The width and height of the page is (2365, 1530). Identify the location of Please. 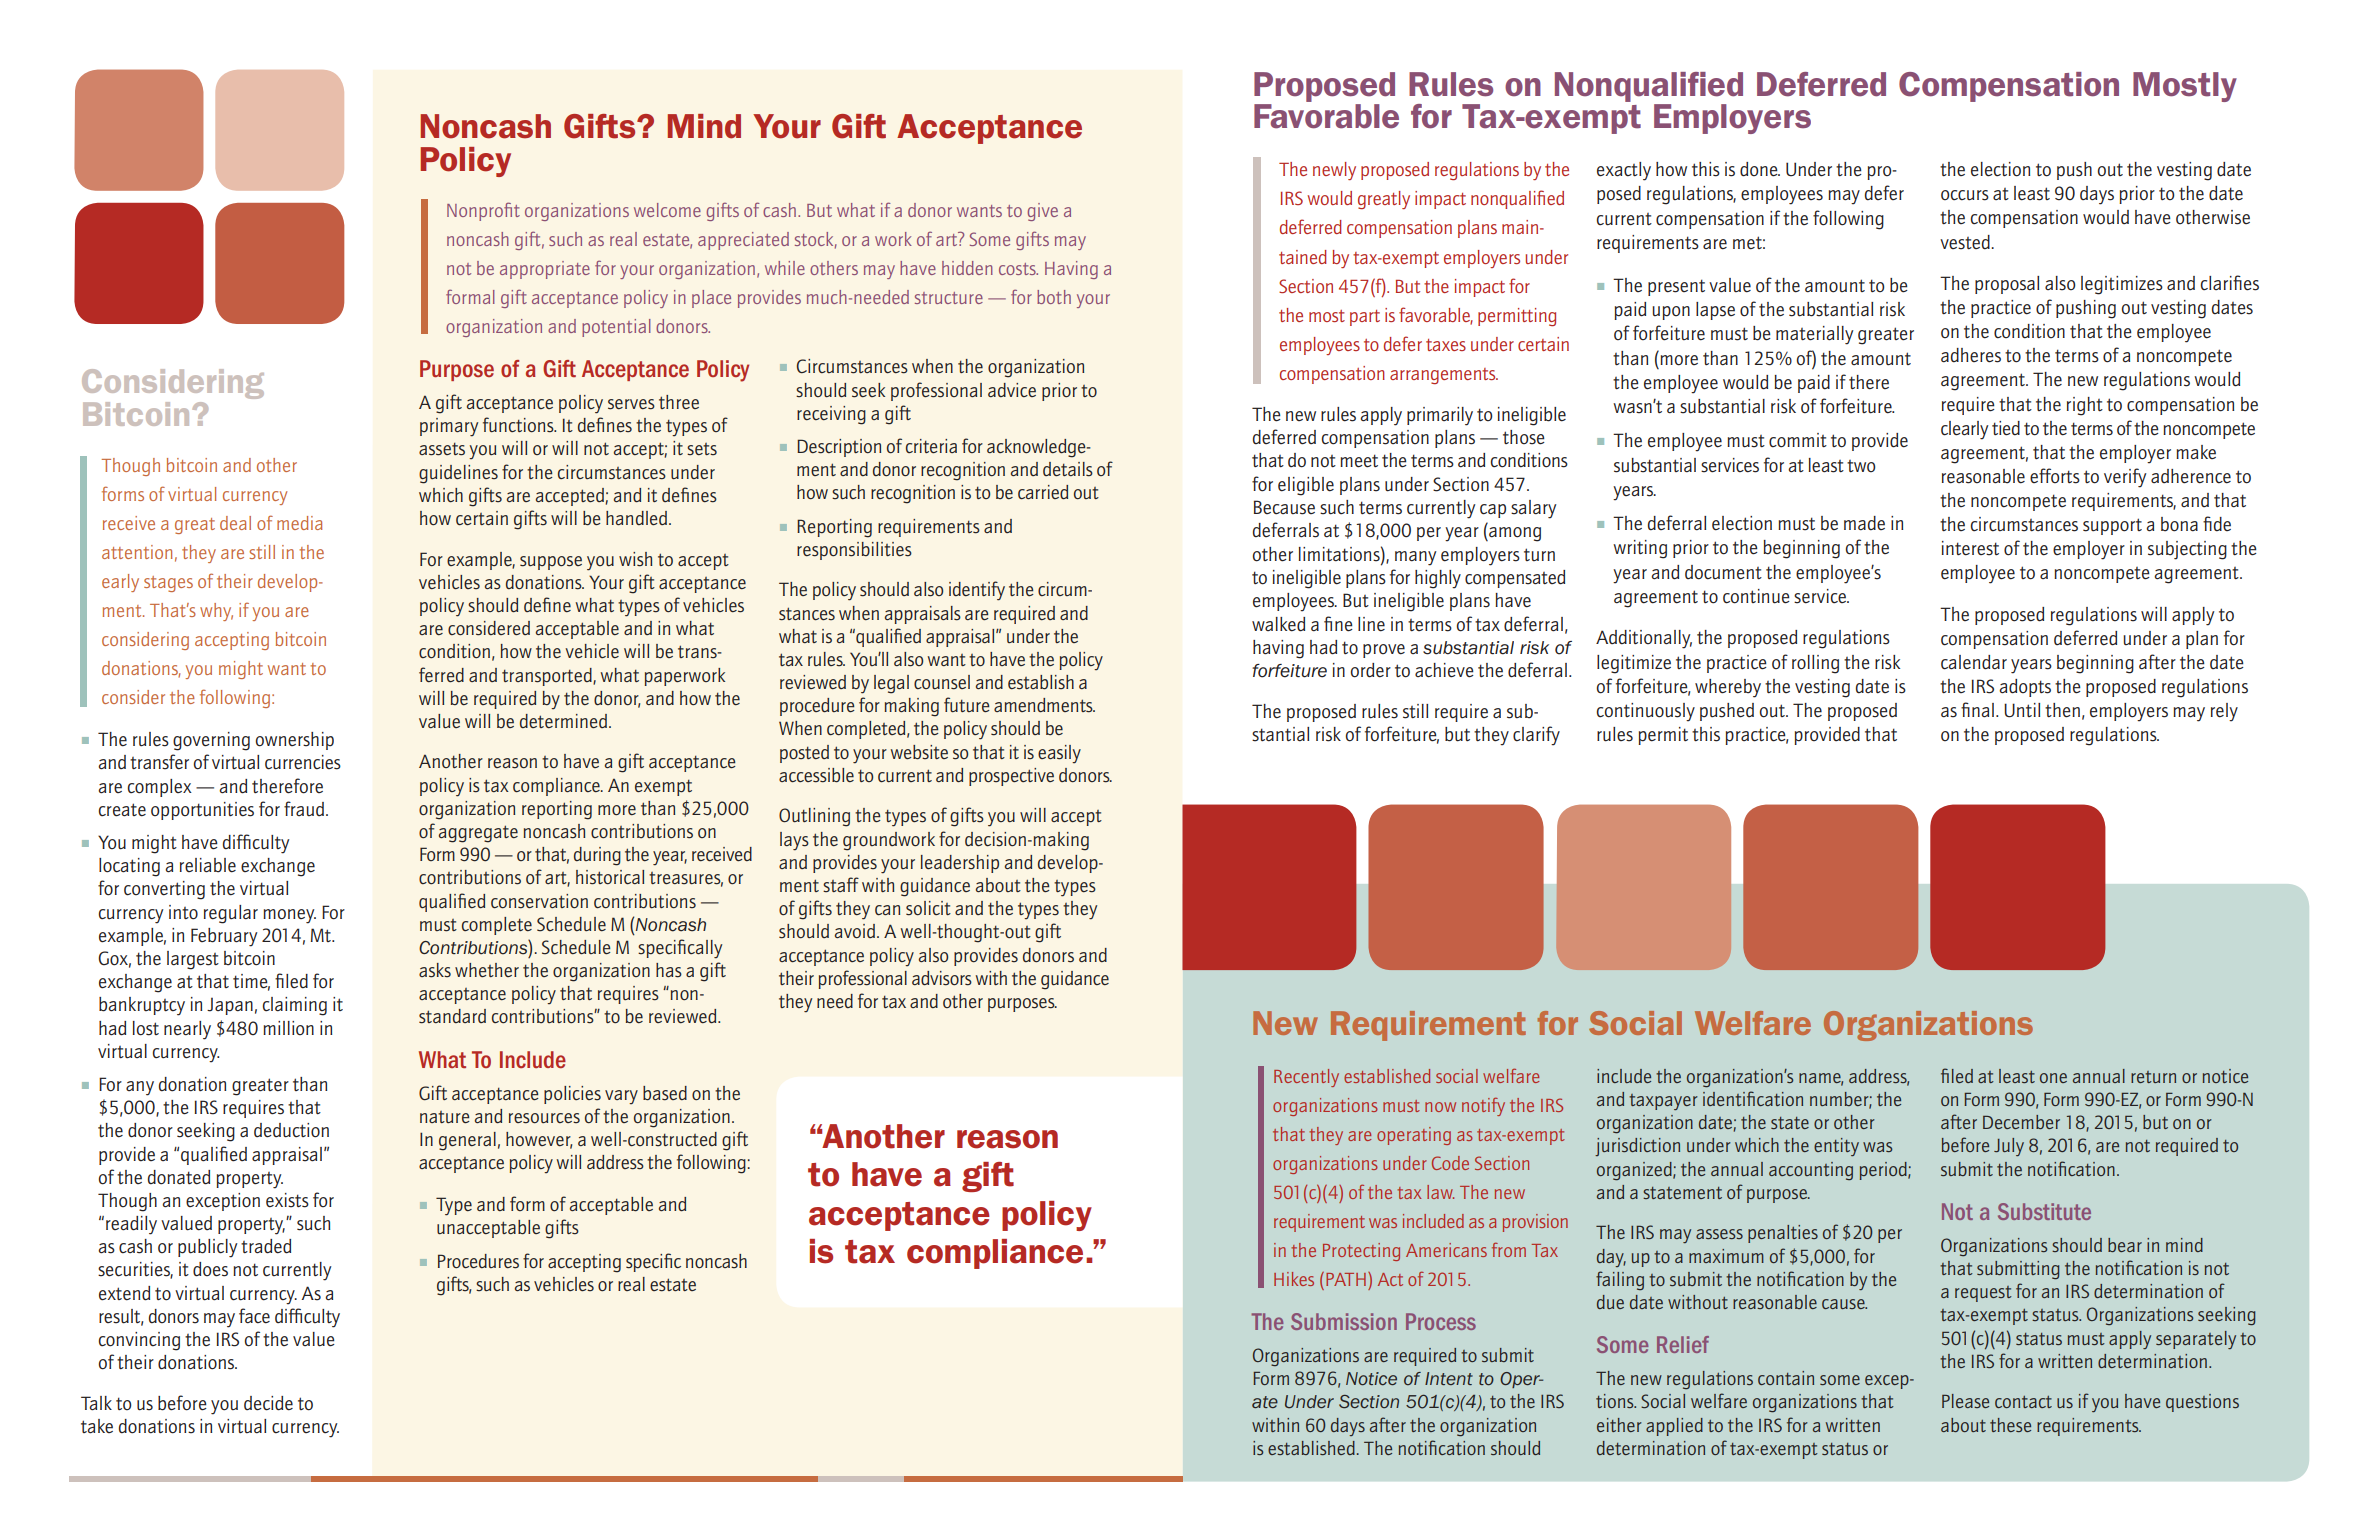
(1965, 1401).
